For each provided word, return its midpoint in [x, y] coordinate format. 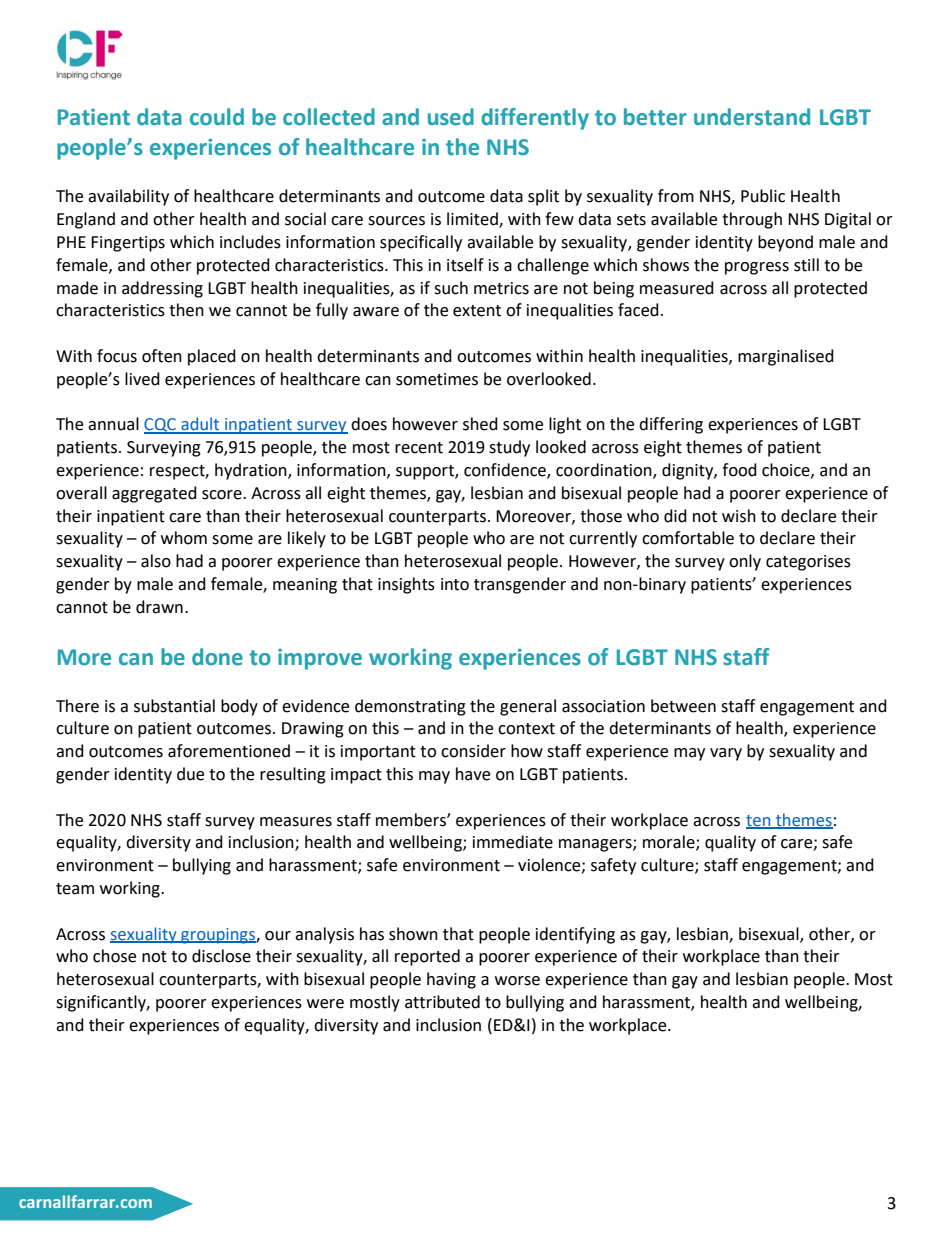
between [683, 706]
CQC [161, 426]
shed [480, 424]
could [217, 117]
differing [671, 425]
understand [752, 117]
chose [114, 956]
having [451, 980]
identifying [575, 935]
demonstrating [410, 707]
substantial [174, 706]
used [451, 117]
